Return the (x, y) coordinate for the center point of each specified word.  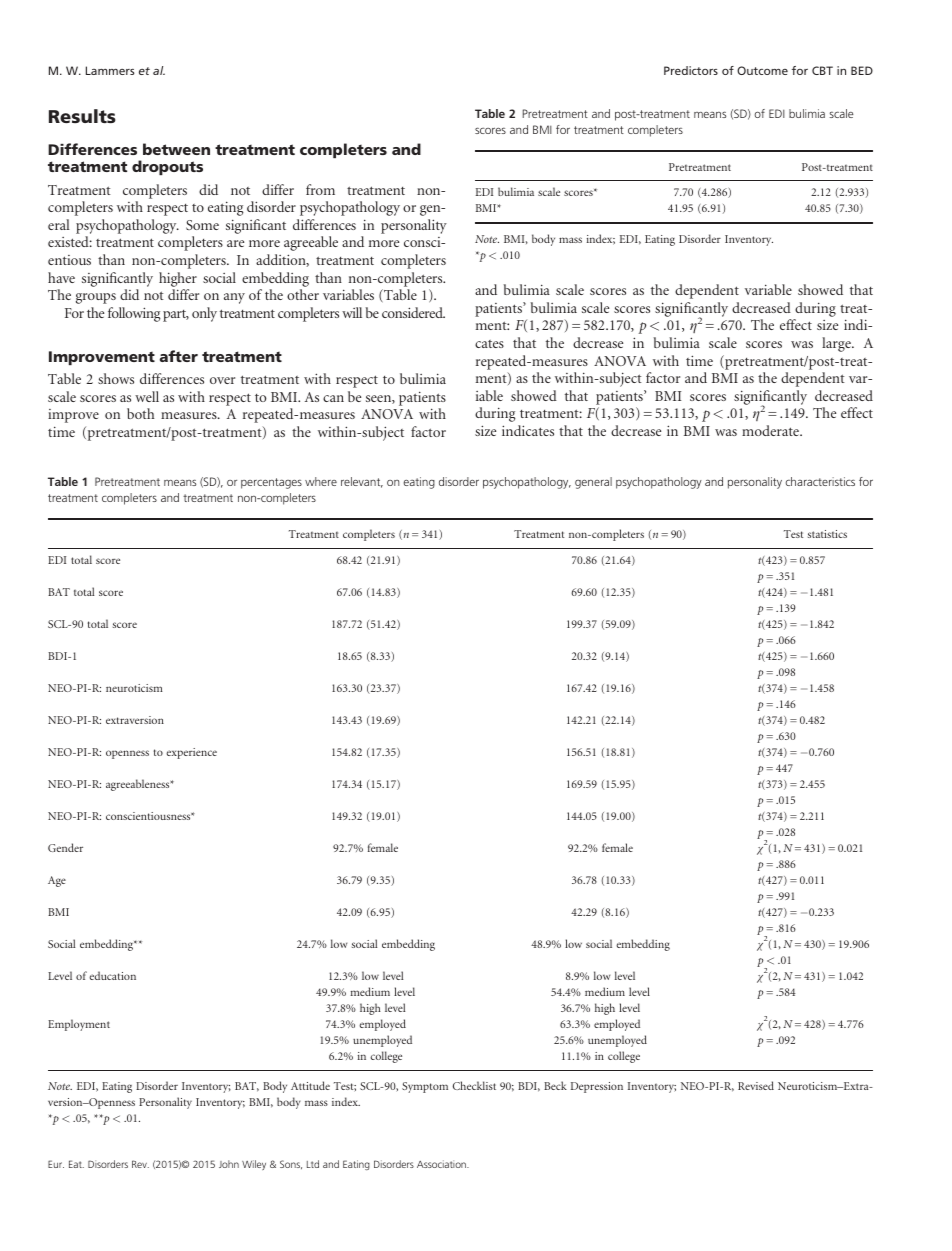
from (320, 189)
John (229, 1164)
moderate (771, 430)
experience (191, 753)
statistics (827, 534)
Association (442, 1164)
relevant (362, 482)
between (176, 149)
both (140, 413)
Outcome (762, 70)
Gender (65, 847)
